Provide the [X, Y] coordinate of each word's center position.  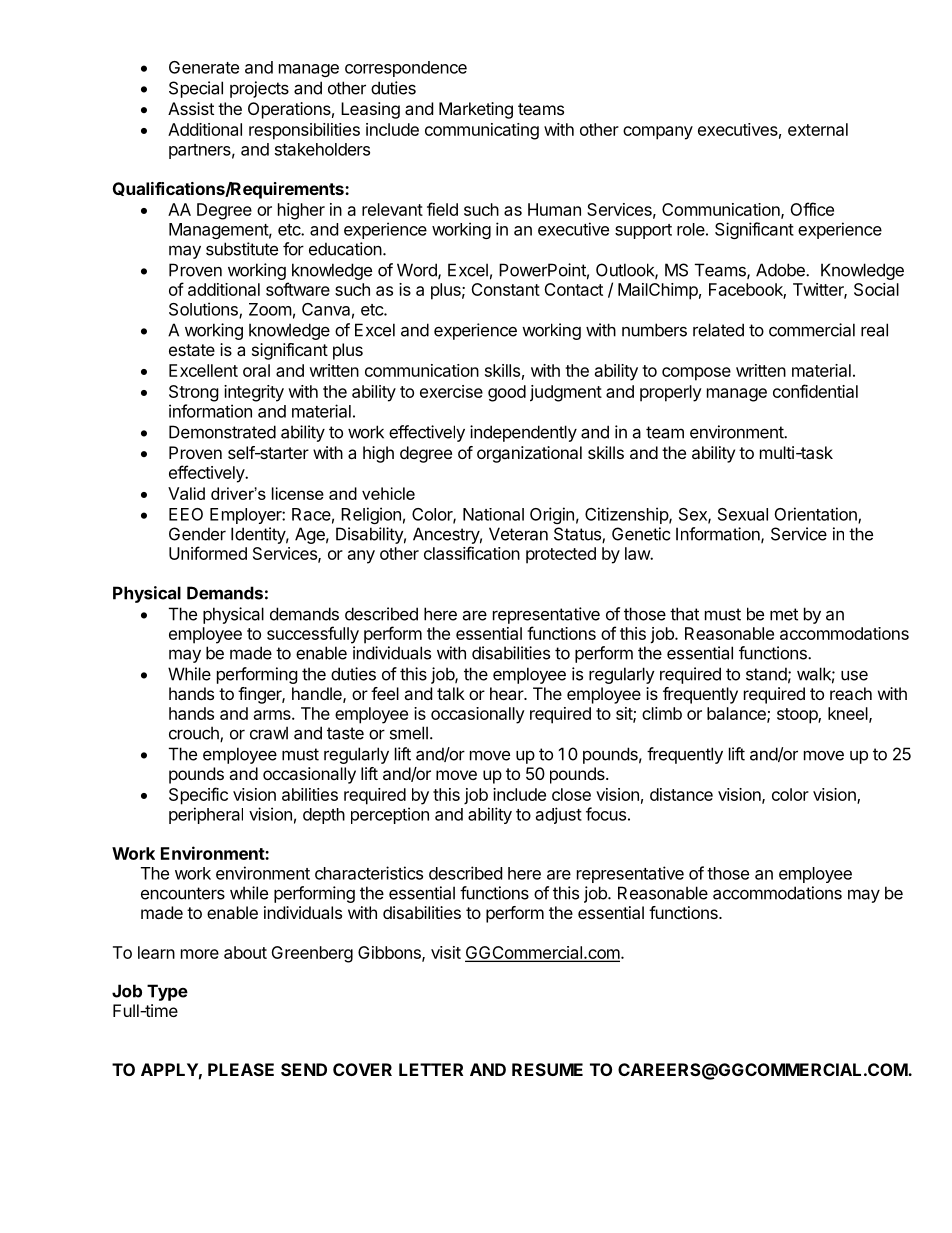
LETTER [431, 1069]
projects [259, 89]
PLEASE [241, 1069]
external [818, 129]
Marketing [476, 110]
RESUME [547, 1069]
